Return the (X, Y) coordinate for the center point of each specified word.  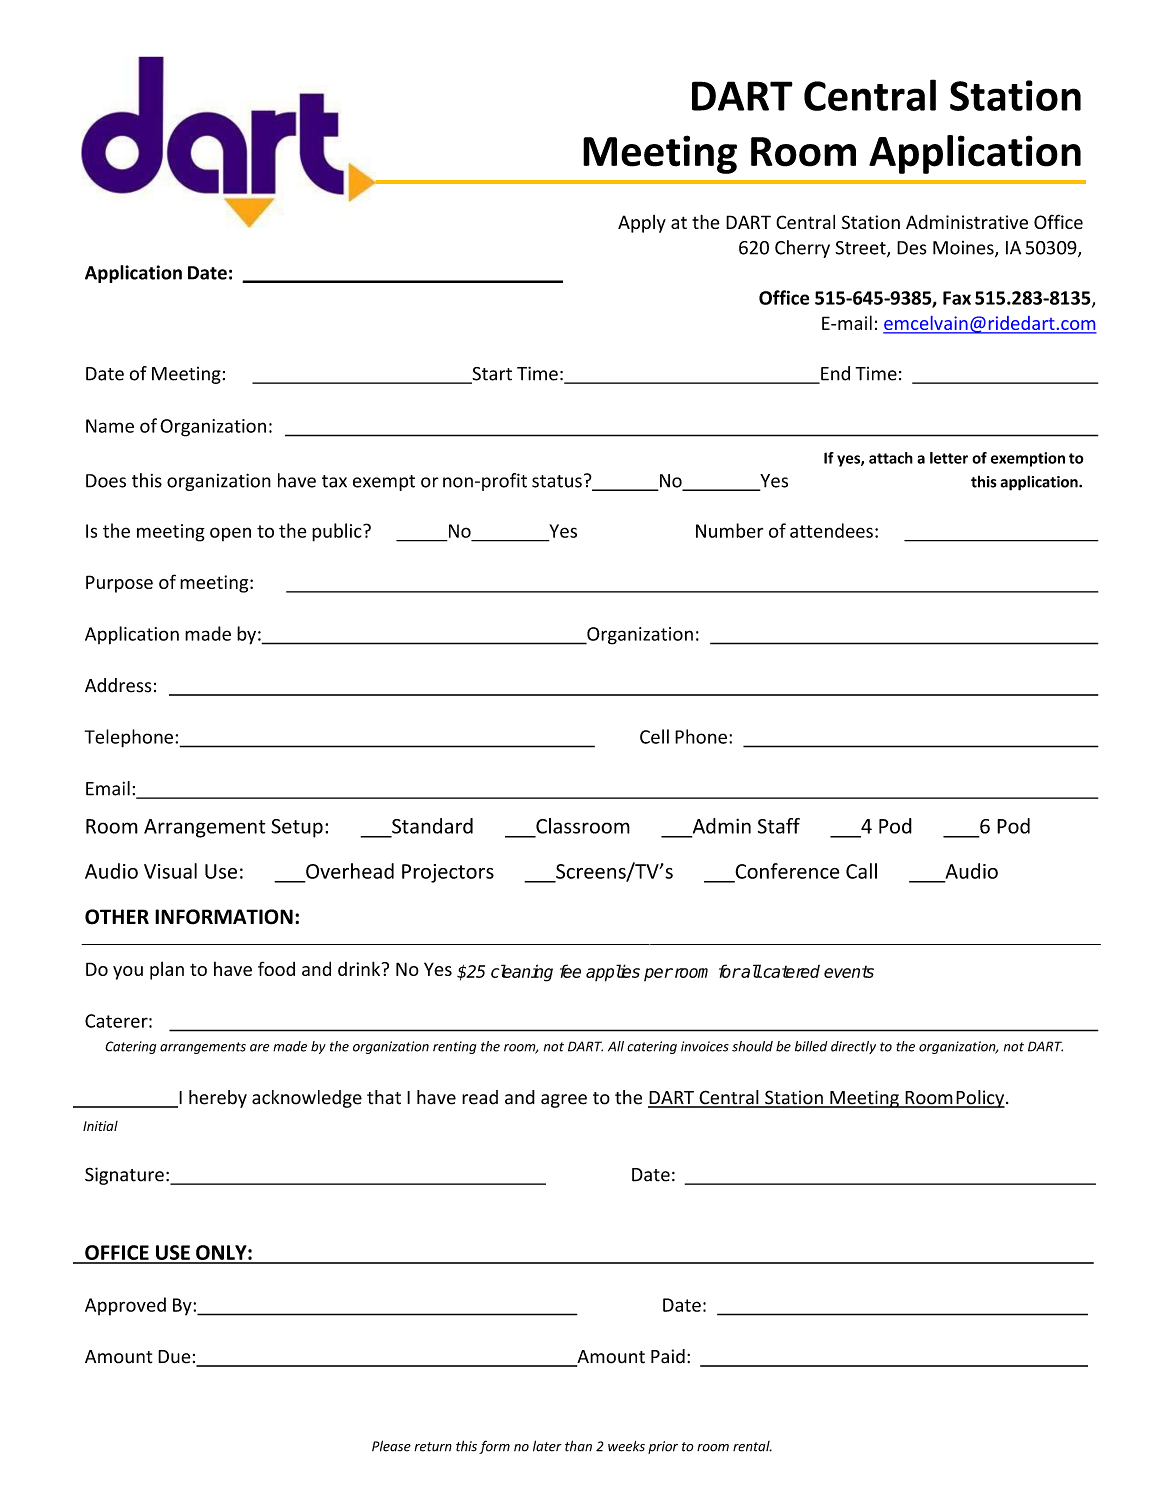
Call (861, 871)
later (547, 1446)
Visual (170, 871)
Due (174, 1357)
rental (752, 1446)
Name (110, 426)
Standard (432, 826)
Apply (642, 224)
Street (861, 249)
